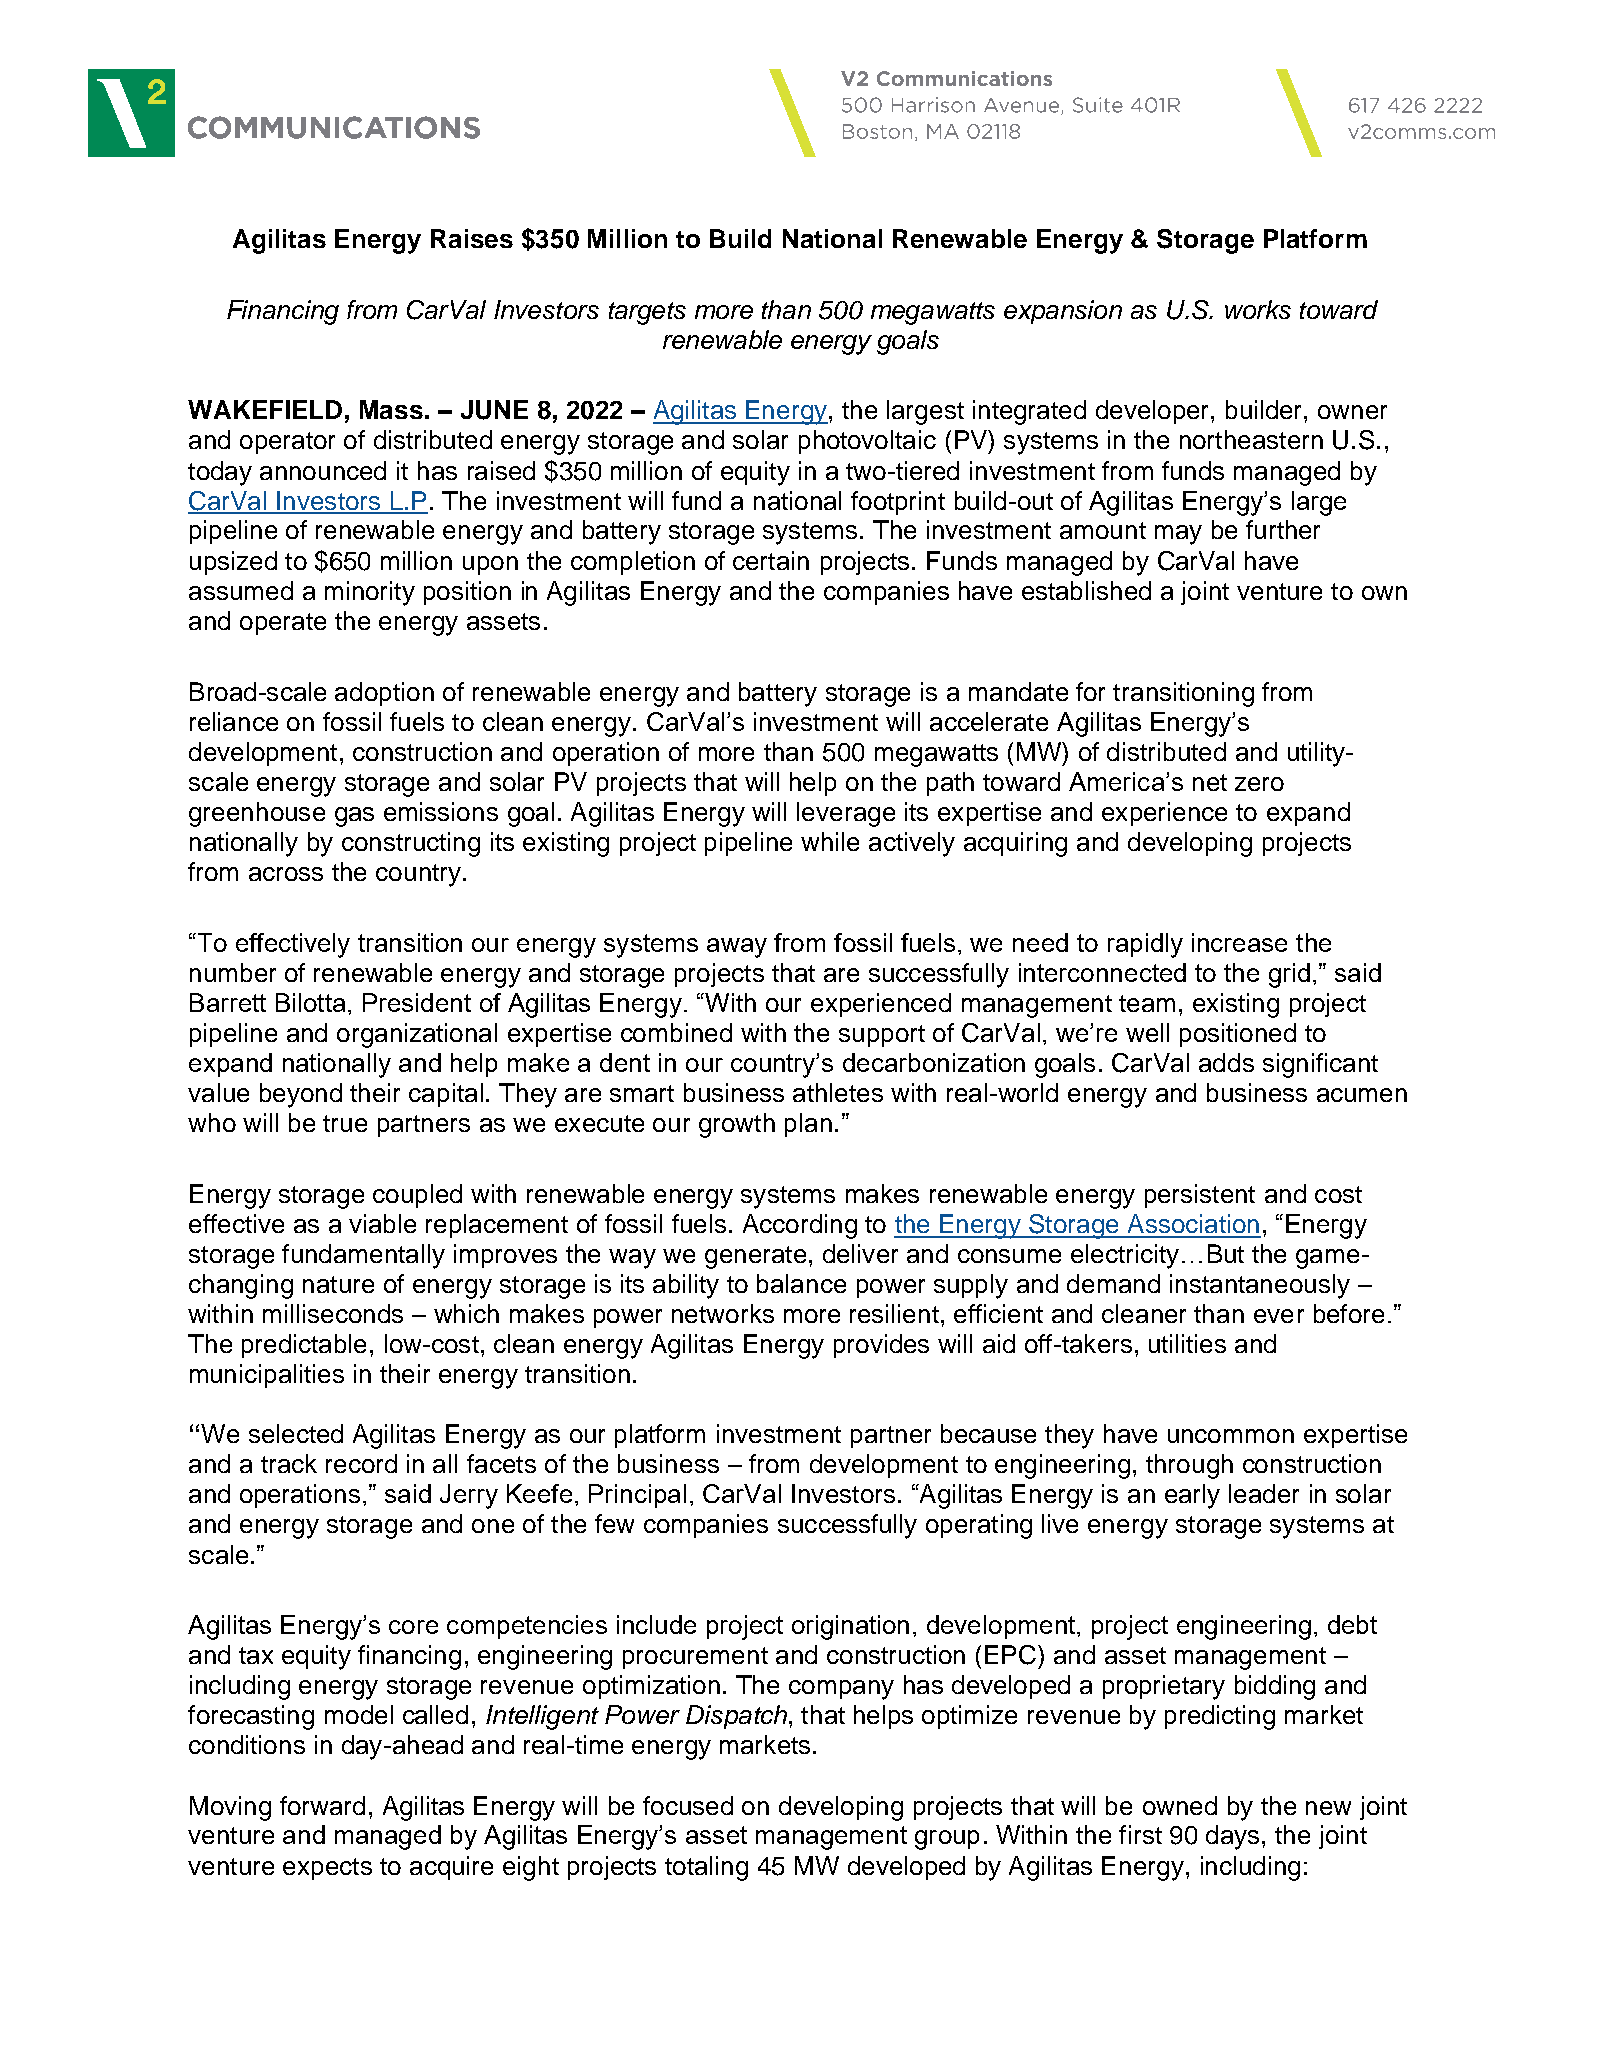 The image size is (1600, 2071). Describe the element at coordinates (771, 560) in the document. I see `certain` at that location.
